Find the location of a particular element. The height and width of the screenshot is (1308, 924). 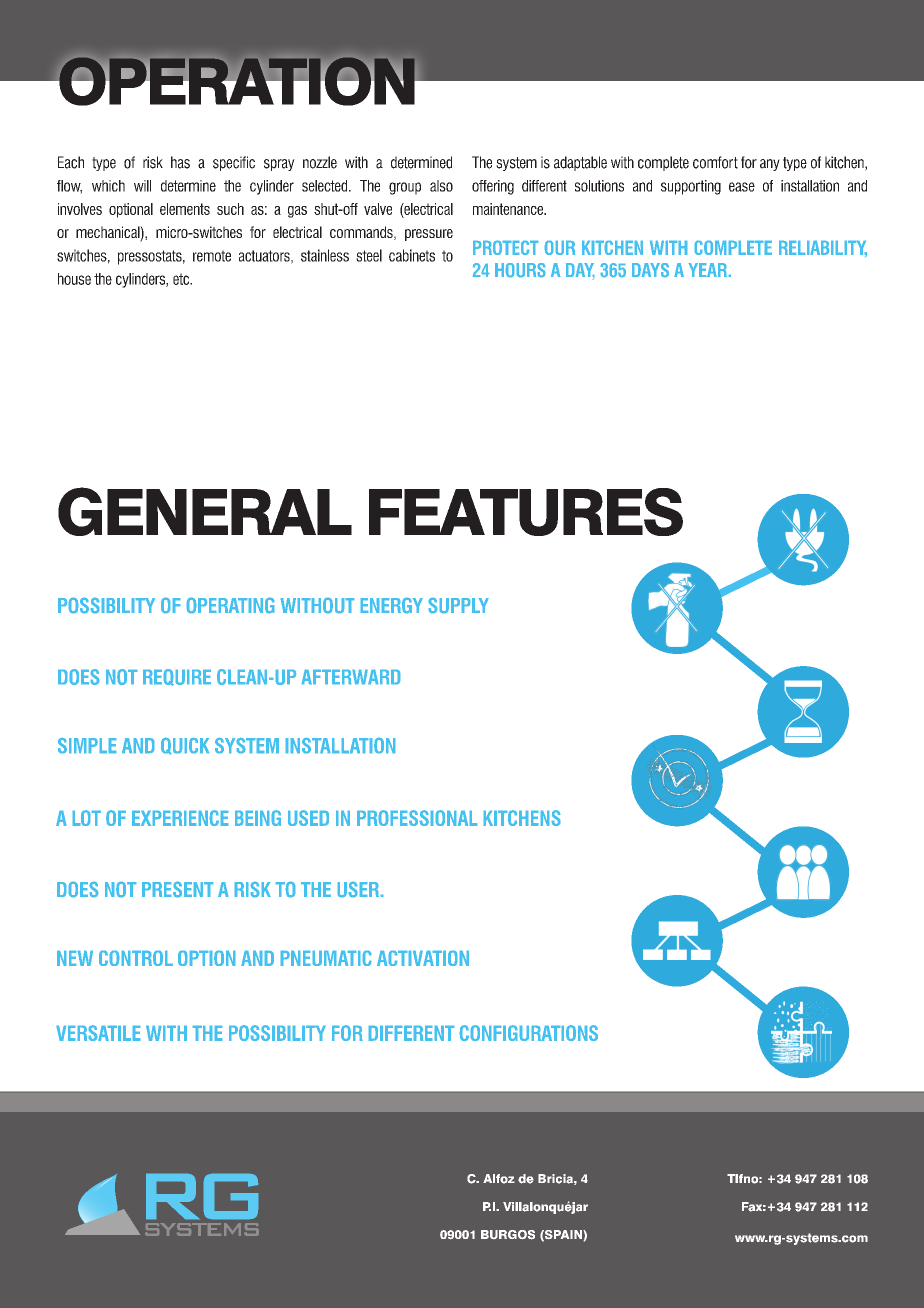

QUICK is located at coordinates (185, 746).
